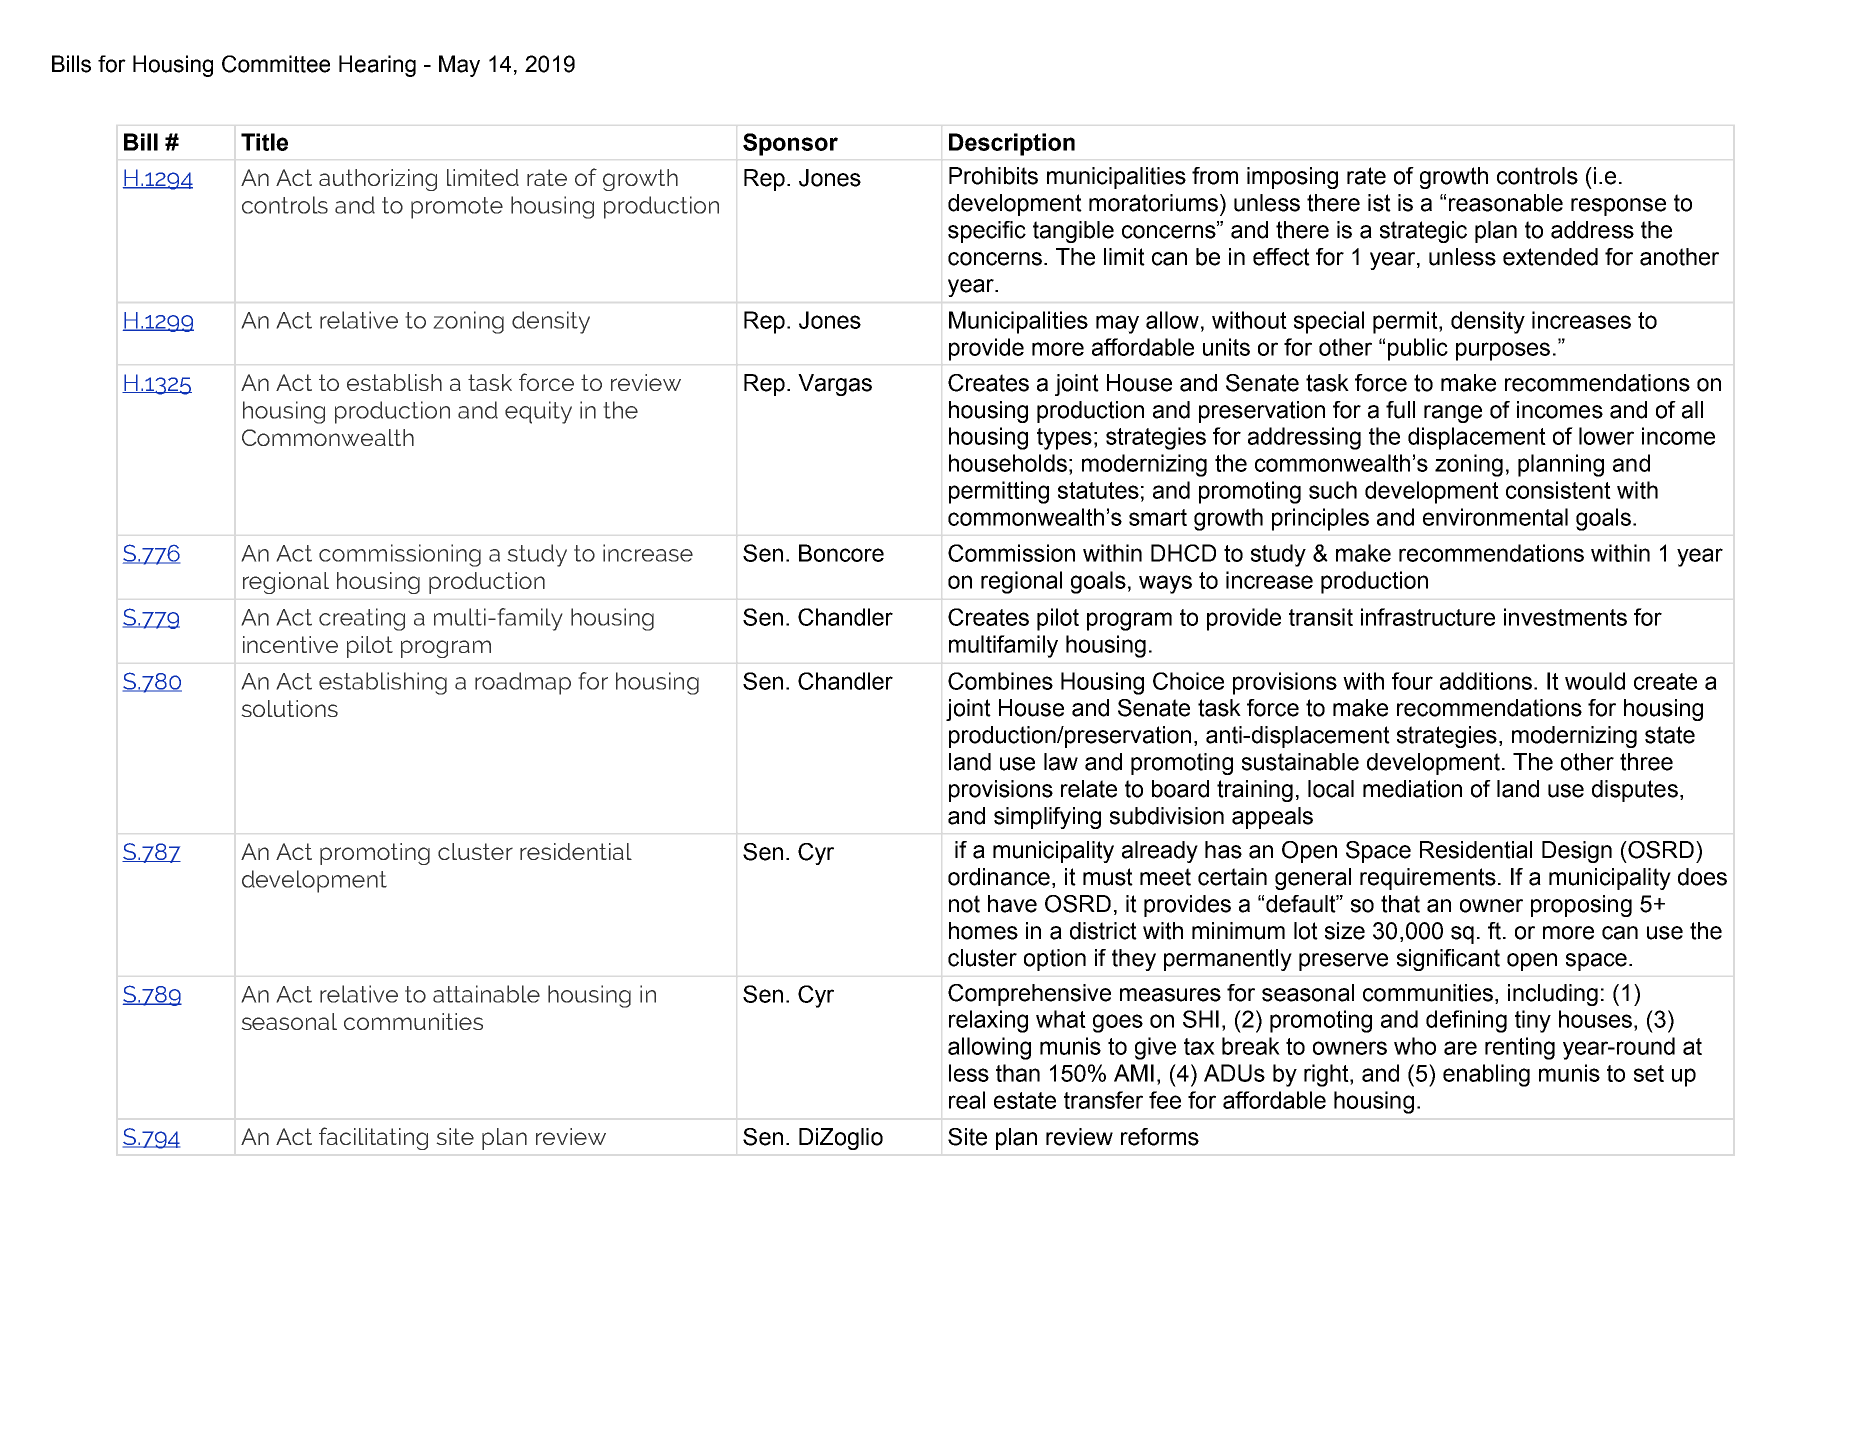 The height and width of the document is (1430, 1851). What do you see at coordinates (1486, 1075) in the document?
I see `enabling` at bounding box center [1486, 1075].
